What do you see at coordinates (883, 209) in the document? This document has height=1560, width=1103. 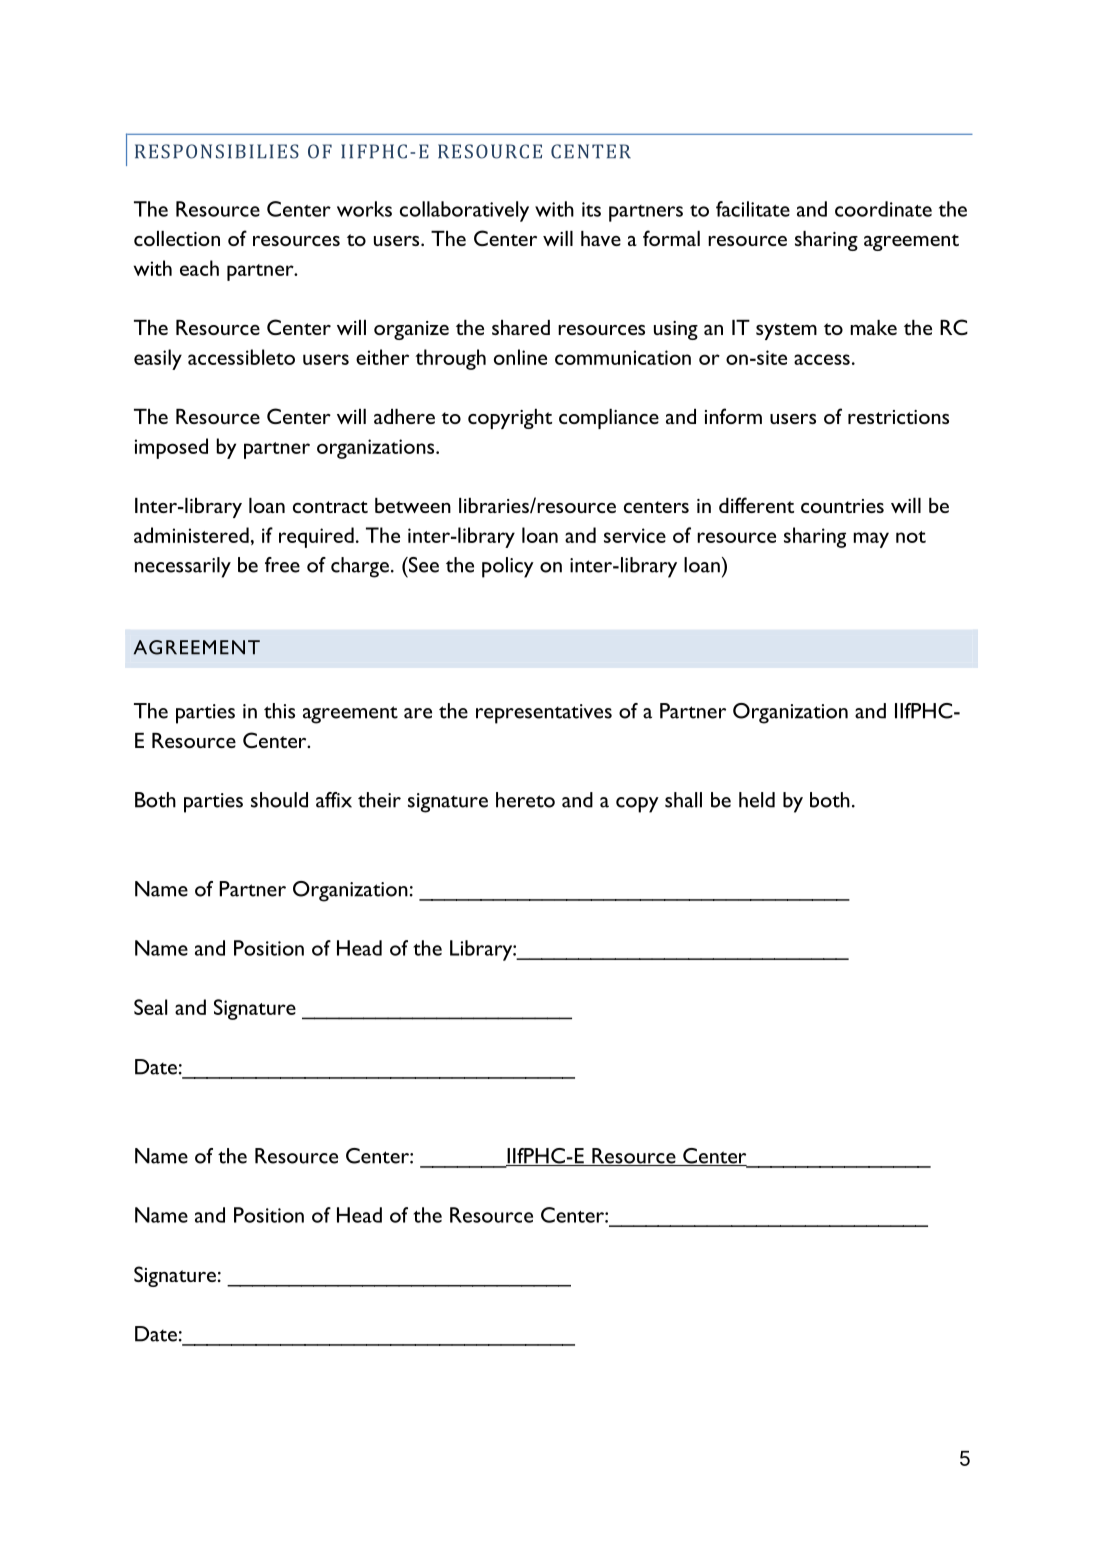 I see `coordinate` at bounding box center [883, 209].
